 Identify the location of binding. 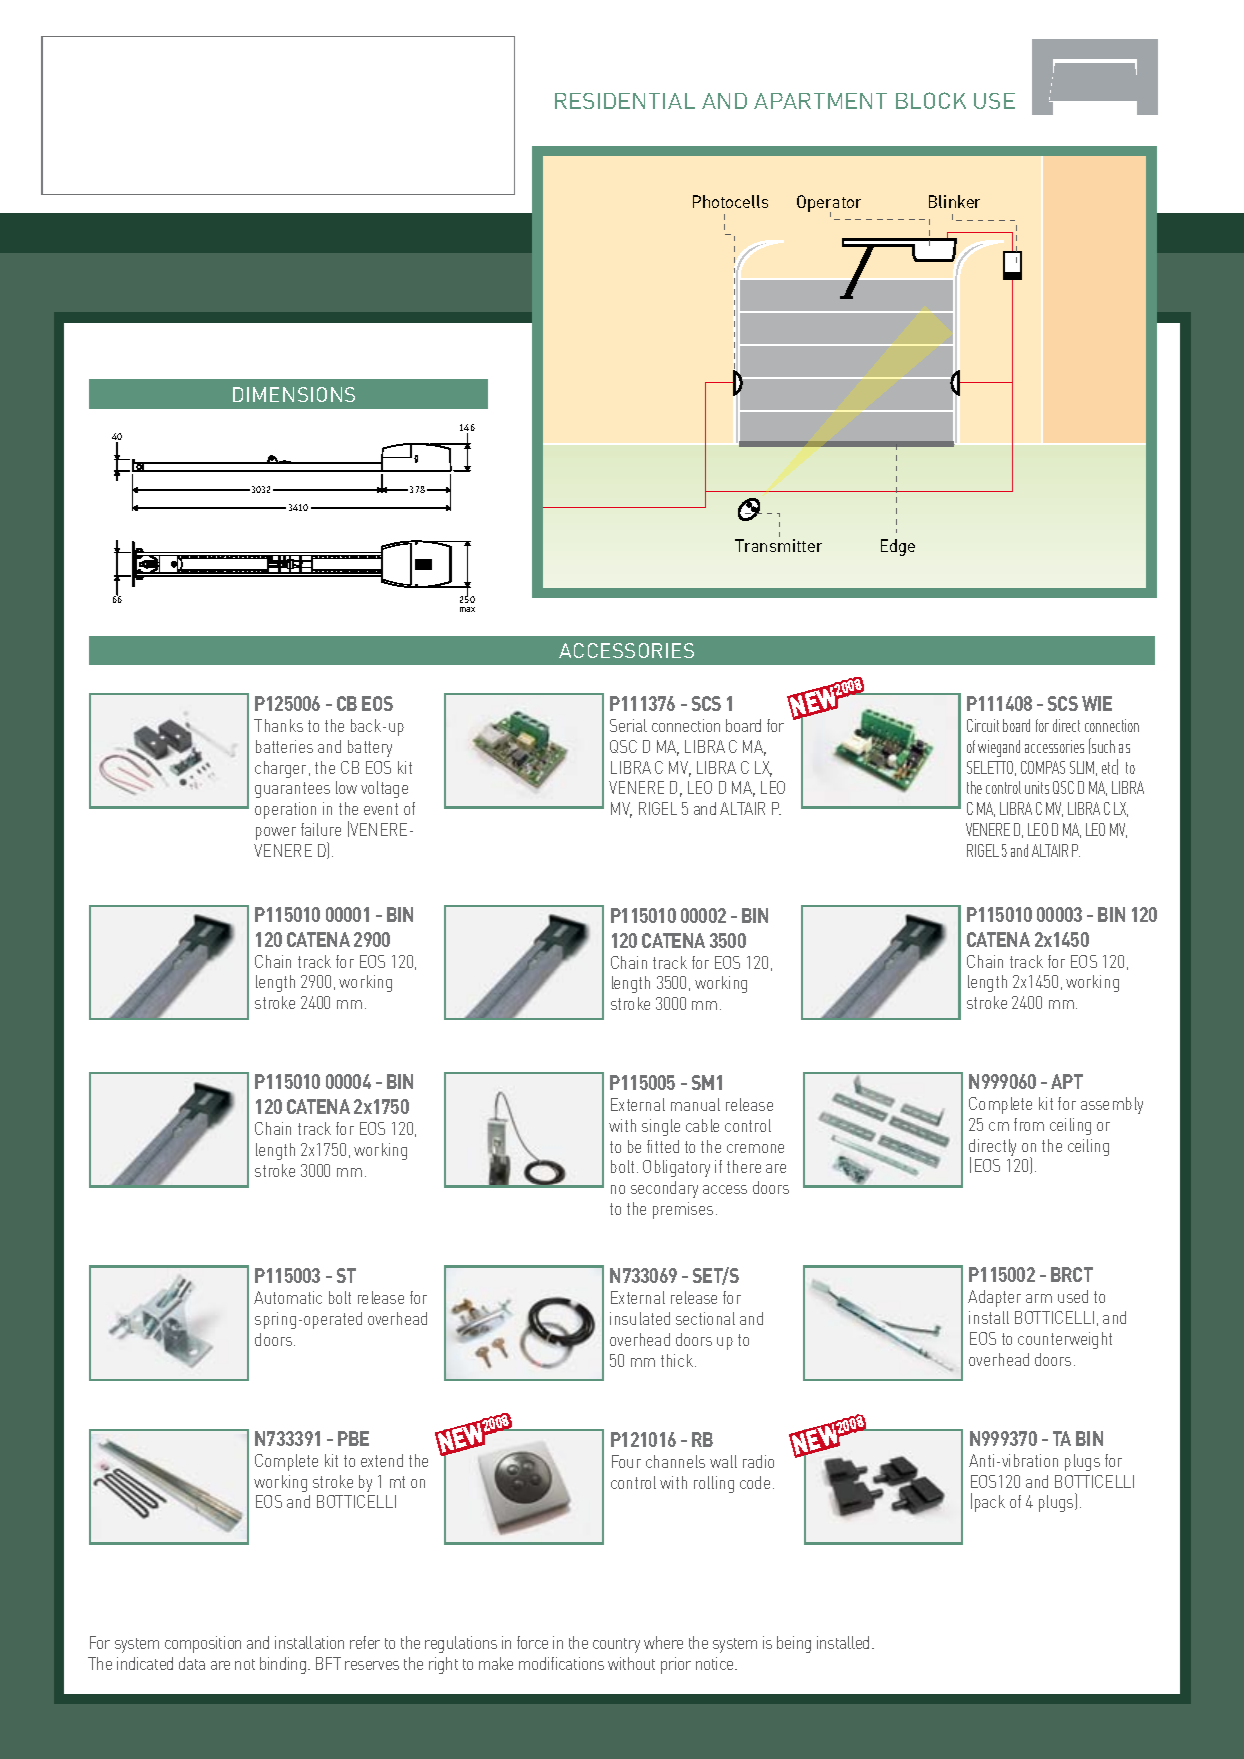
(283, 1665).
